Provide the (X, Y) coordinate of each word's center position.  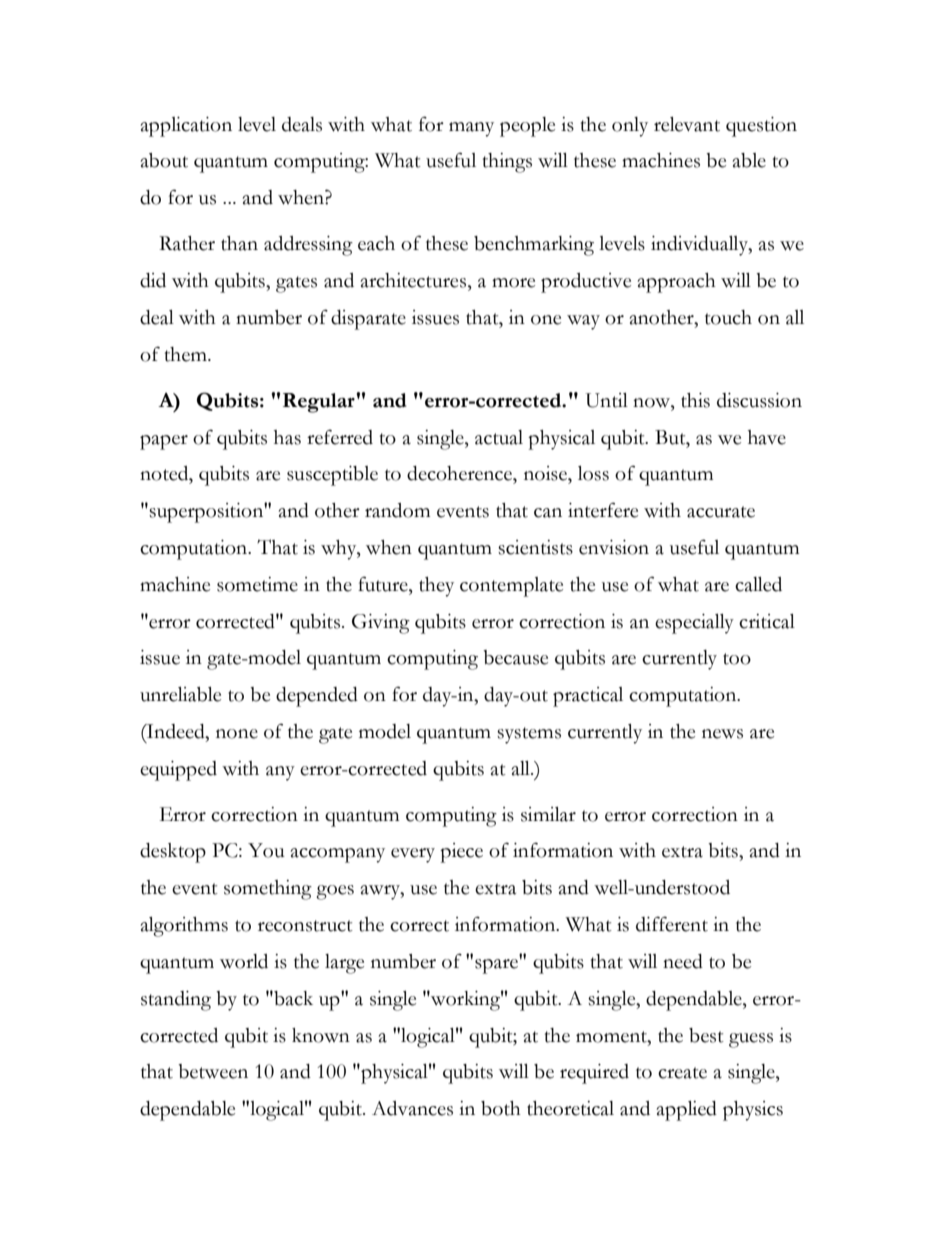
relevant (687, 124)
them (187, 354)
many (471, 129)
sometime (257, 584)
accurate (721, 512)
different (672, 924)
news (722, 734)
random (397, 510)
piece (461, 853)
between (213, 1071)
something (268, 890)
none (237, 734)
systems (529, 735)
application (186, 127)
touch (728, 317)
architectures (415, 280)
